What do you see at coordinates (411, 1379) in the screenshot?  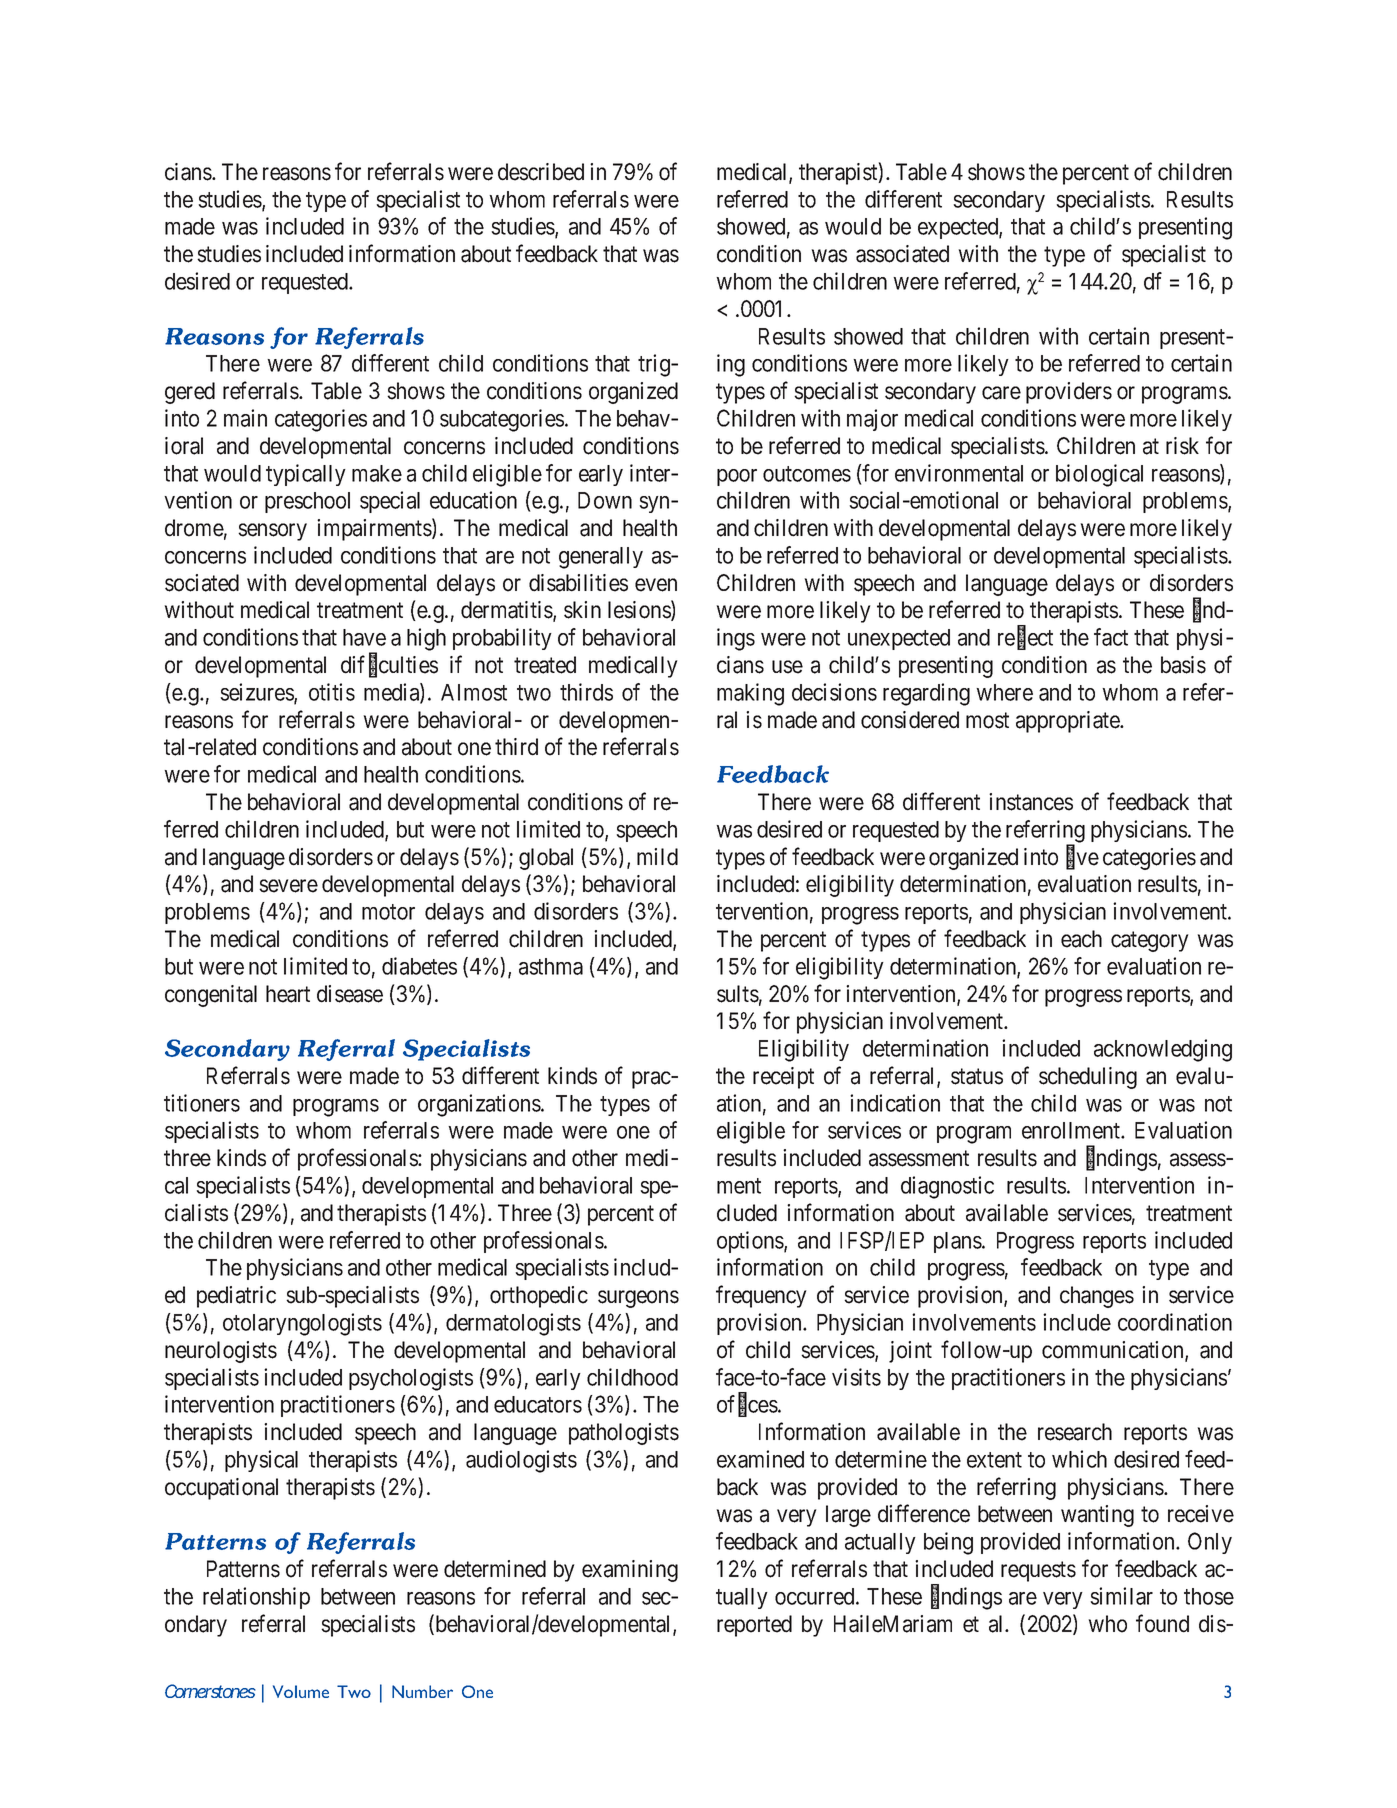 I see `psychologists` at bounding box center [411, 1379].
